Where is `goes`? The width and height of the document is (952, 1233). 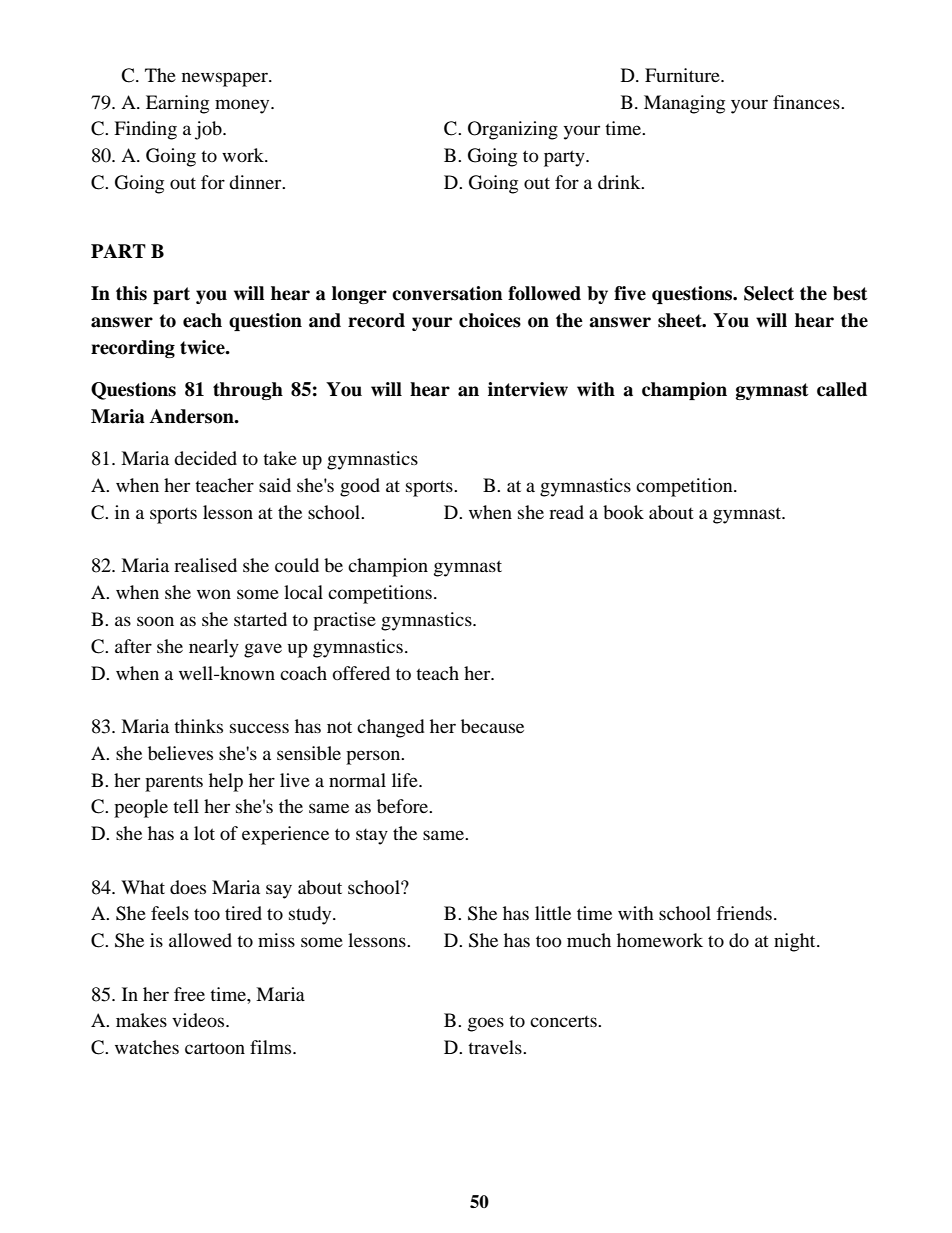
goes is located at coordinates (486, 1024).
